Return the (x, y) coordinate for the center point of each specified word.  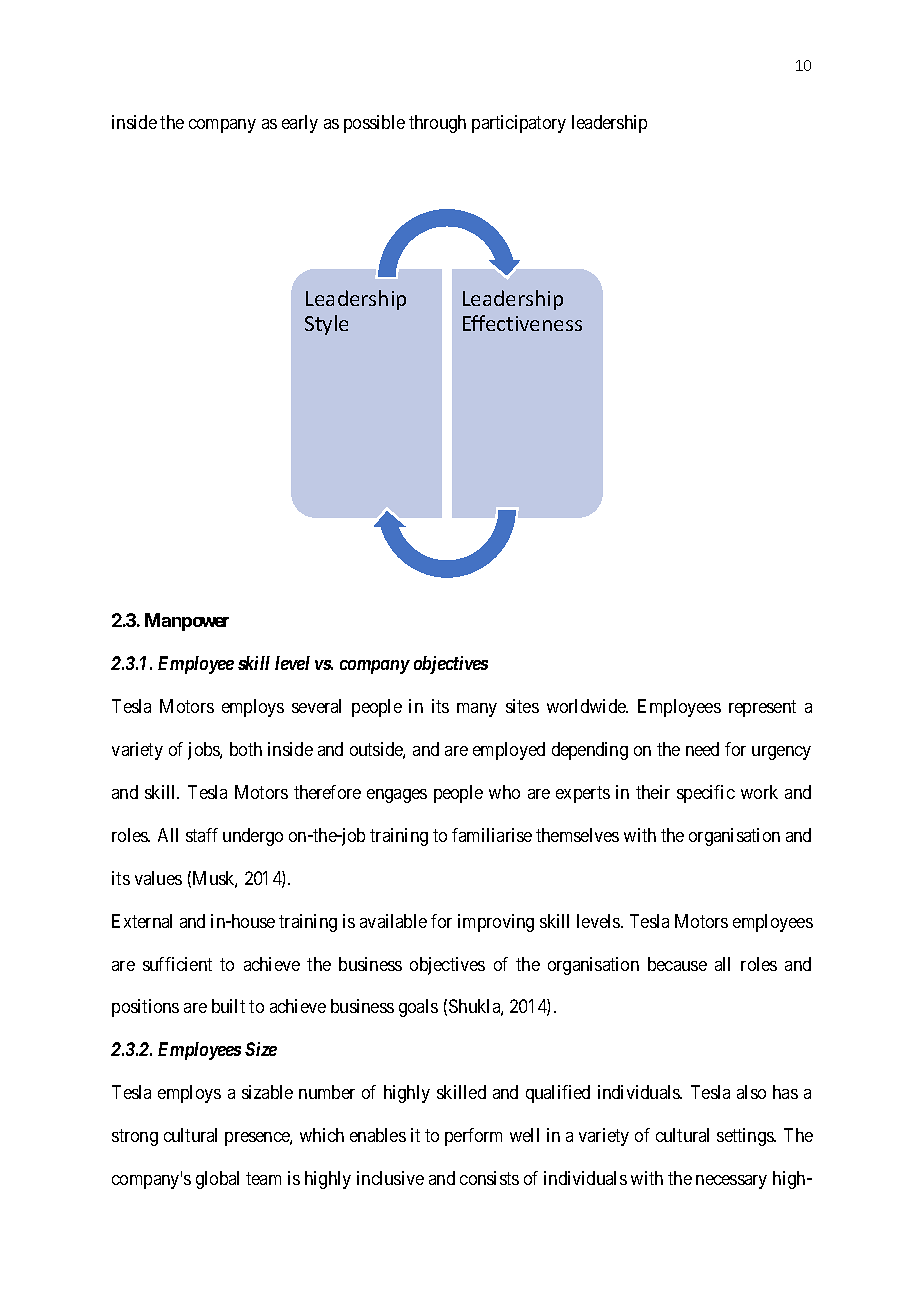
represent (762, 709)
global (217, 1180)
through (437, 124)
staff (202, 835)
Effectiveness (522, 323)
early (300, 124)
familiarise (492, 835)
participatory (519, 124)
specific (706, 794)
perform (473, 1137)
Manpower (187, 622)
